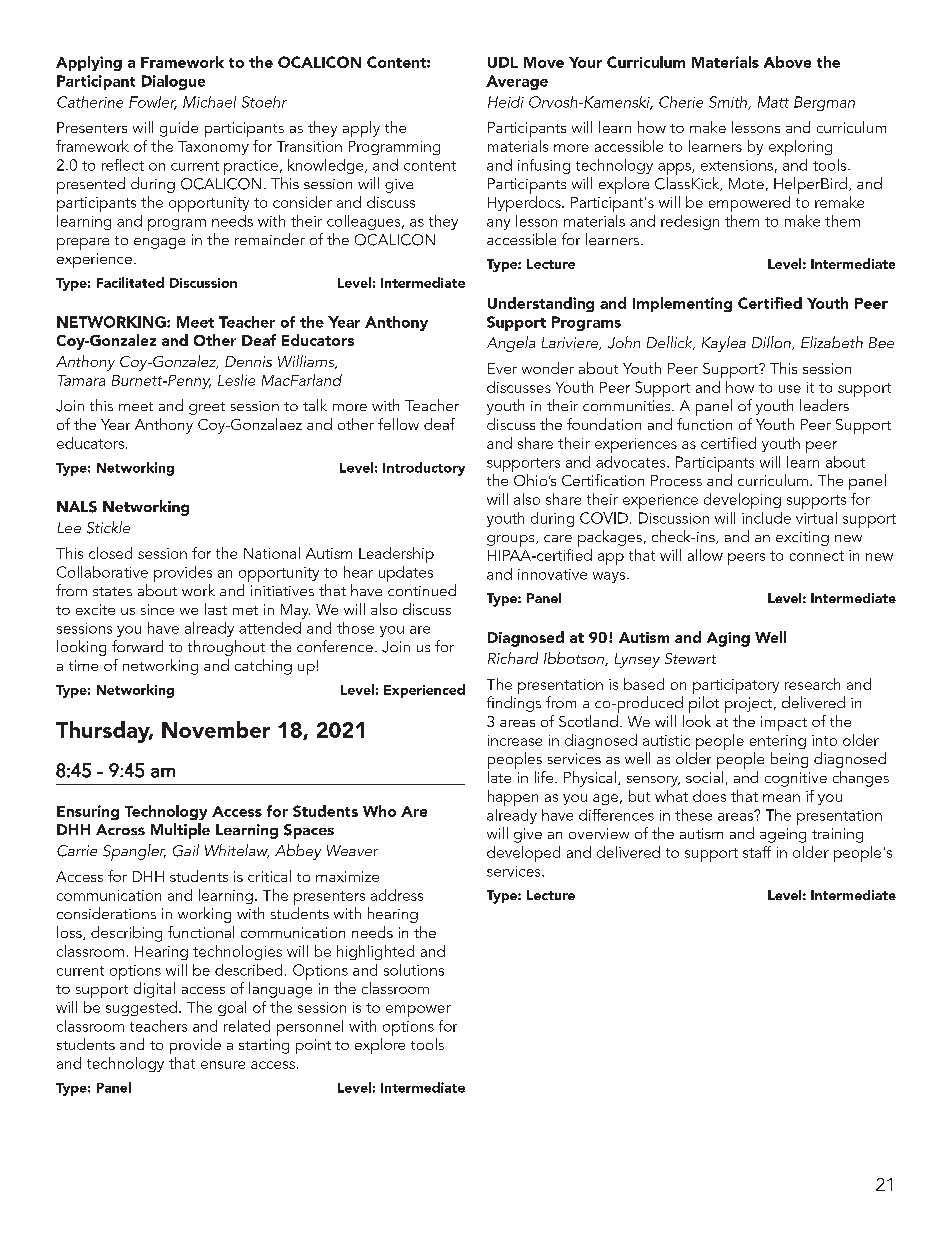 This document has width=952, height=1233. Describe the element at coordinates (180, 831) in the document. I see `Multiple` at that location.
